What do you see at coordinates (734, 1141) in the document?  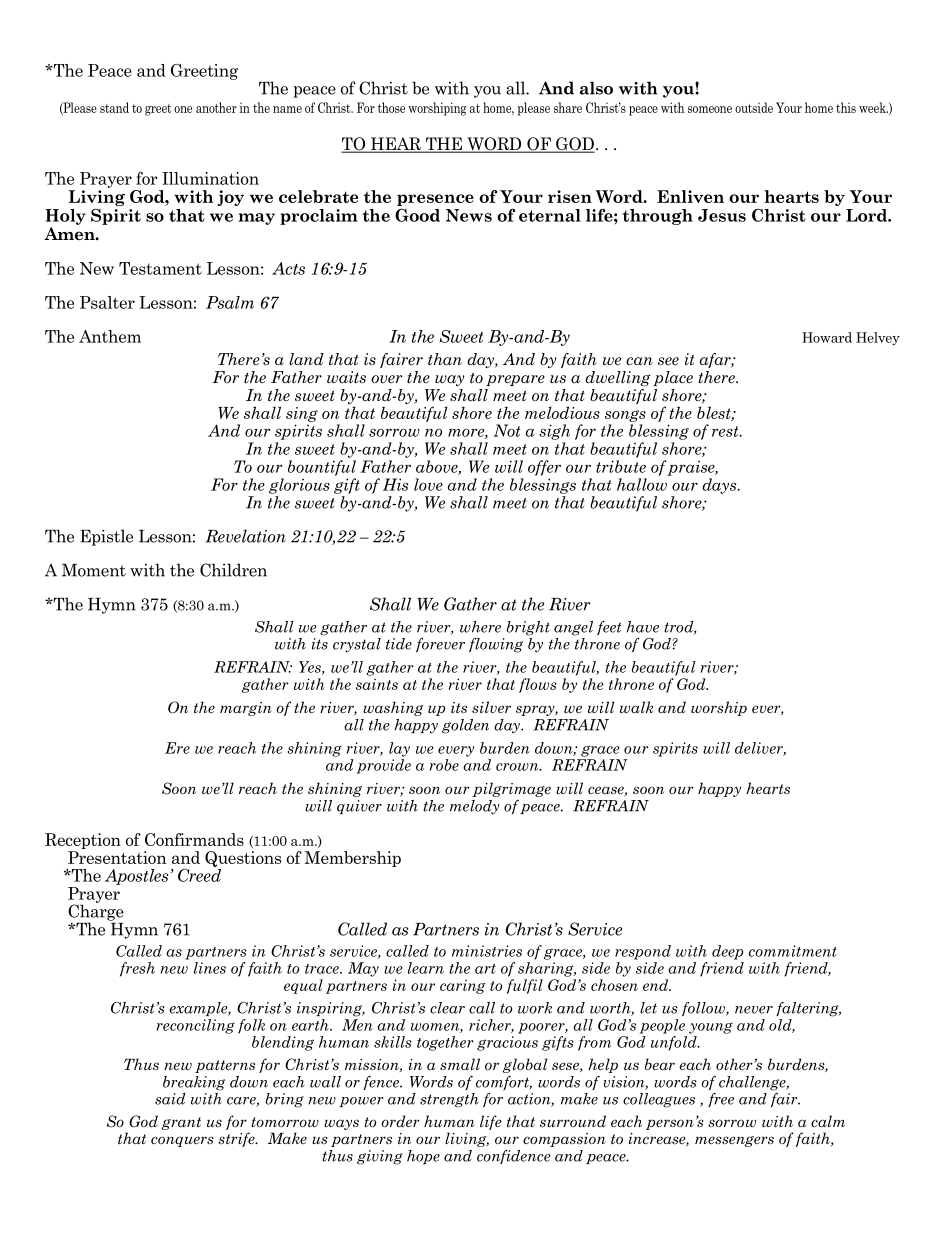 I see `messengers` at bounding box center [734, 1141].
